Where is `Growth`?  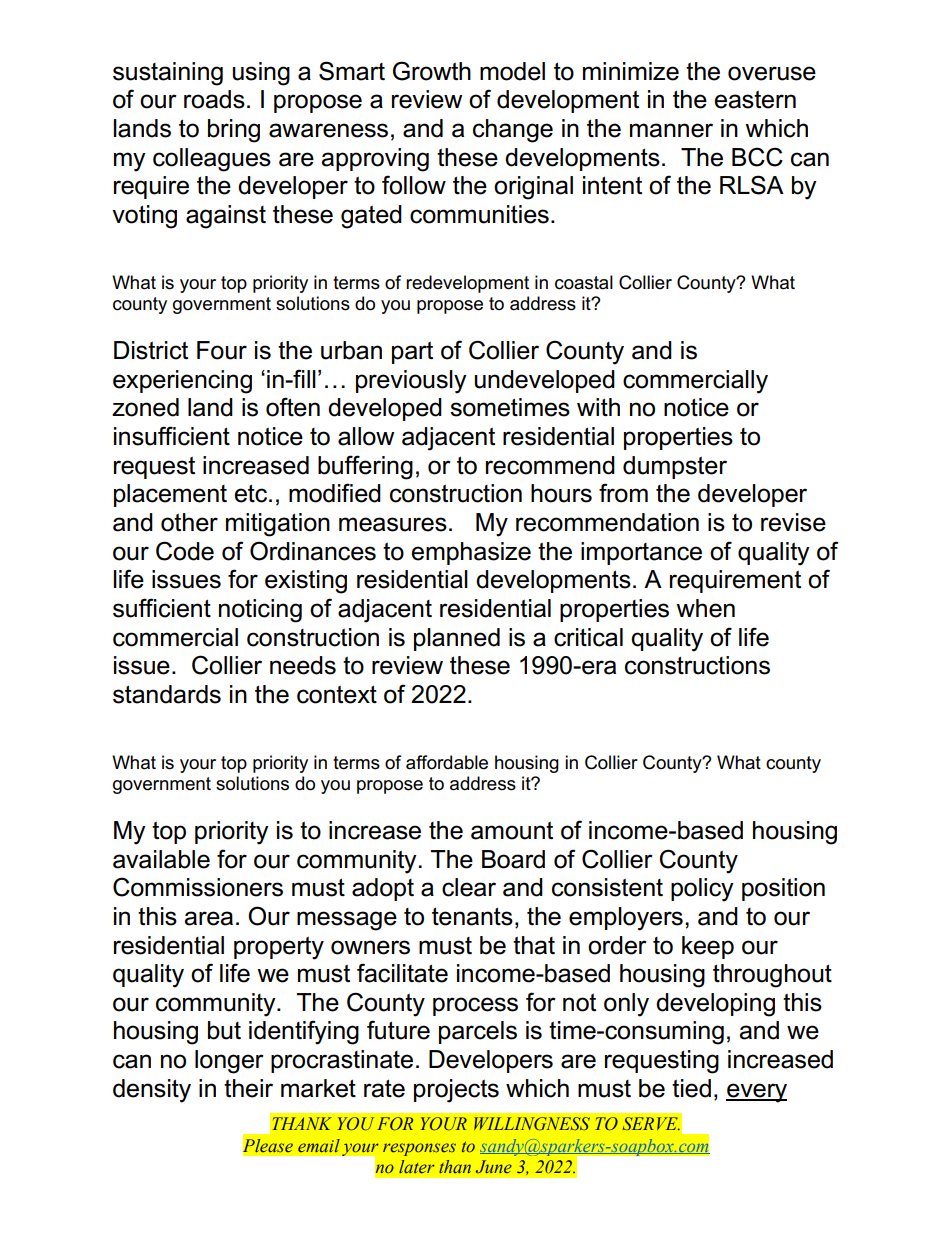 Growth is located at coordinates (432, 71).
